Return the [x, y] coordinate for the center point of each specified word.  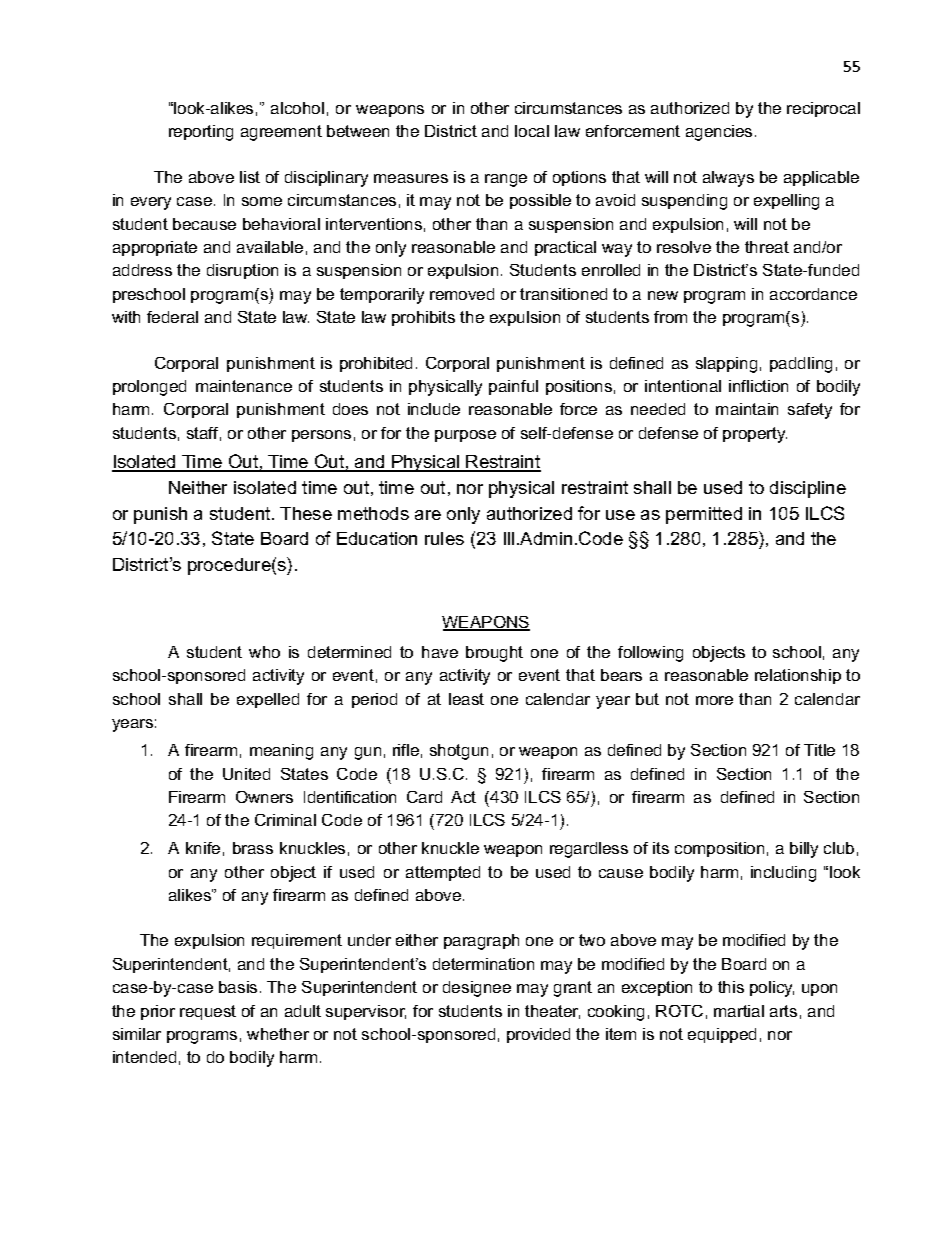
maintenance [244, 386]
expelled [268, 700]
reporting [201, 133]
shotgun [459, 752]
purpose [465, 436]
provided [538, 1035]
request [208, 1012]
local [532, 131]
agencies [719, 133]
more [714, 700]
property [755, 435]
